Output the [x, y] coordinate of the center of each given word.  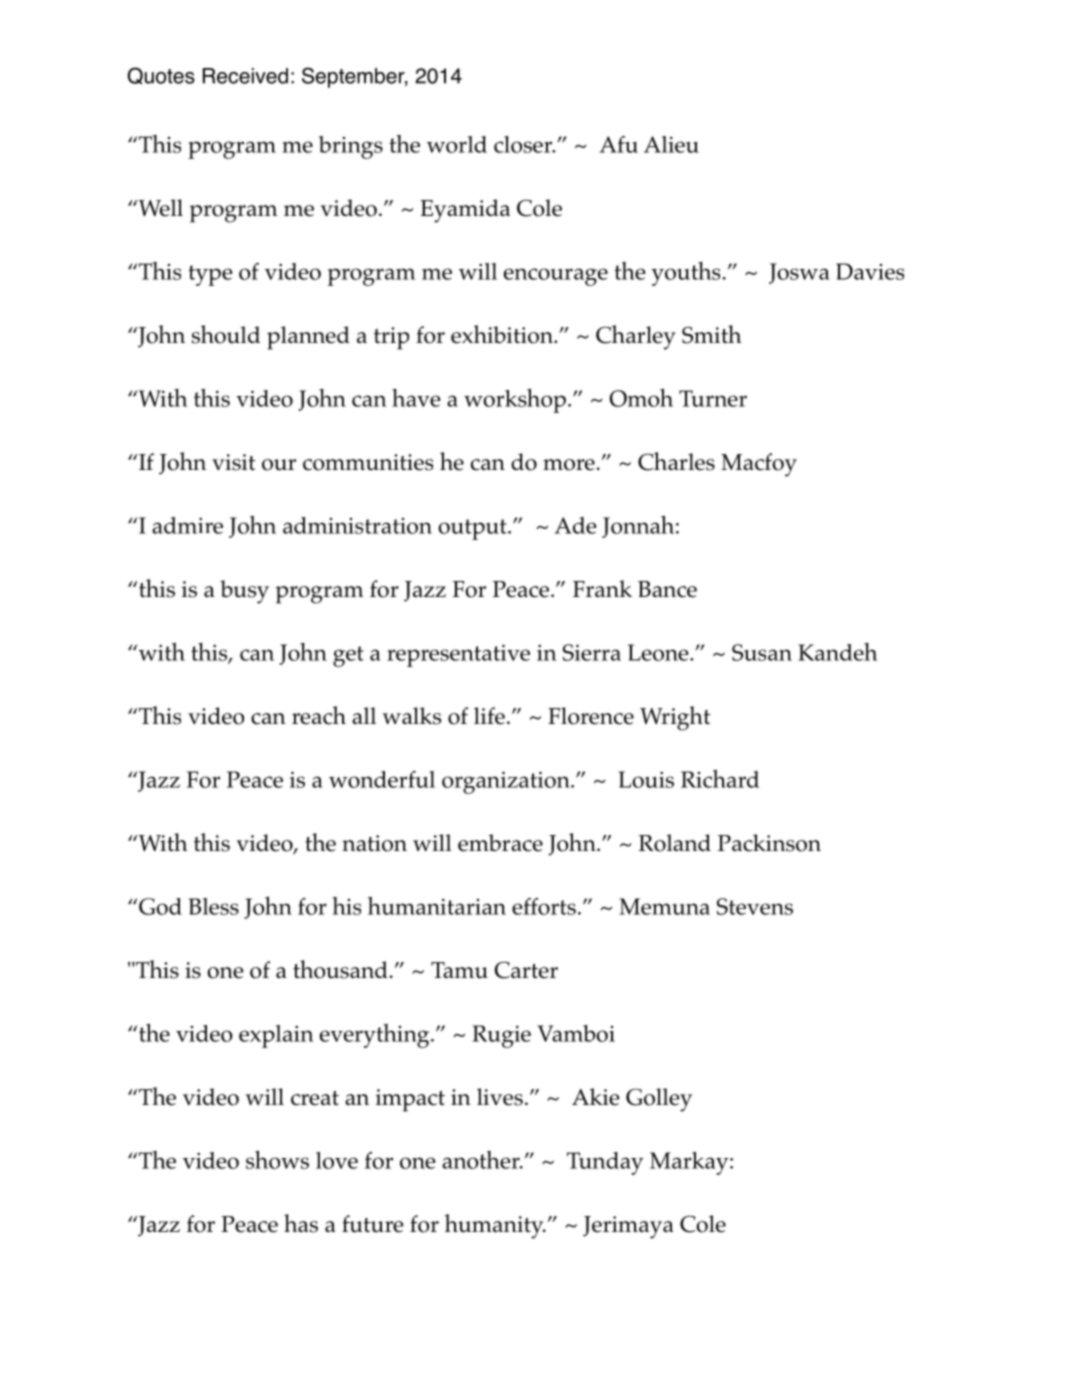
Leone [659, 652]
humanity [495, 1226]
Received [245, 76]
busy [244, 592]
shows [277, 1159]
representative [458, 655]
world [457, 144]
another [482, 1160]
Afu [619, 144]
